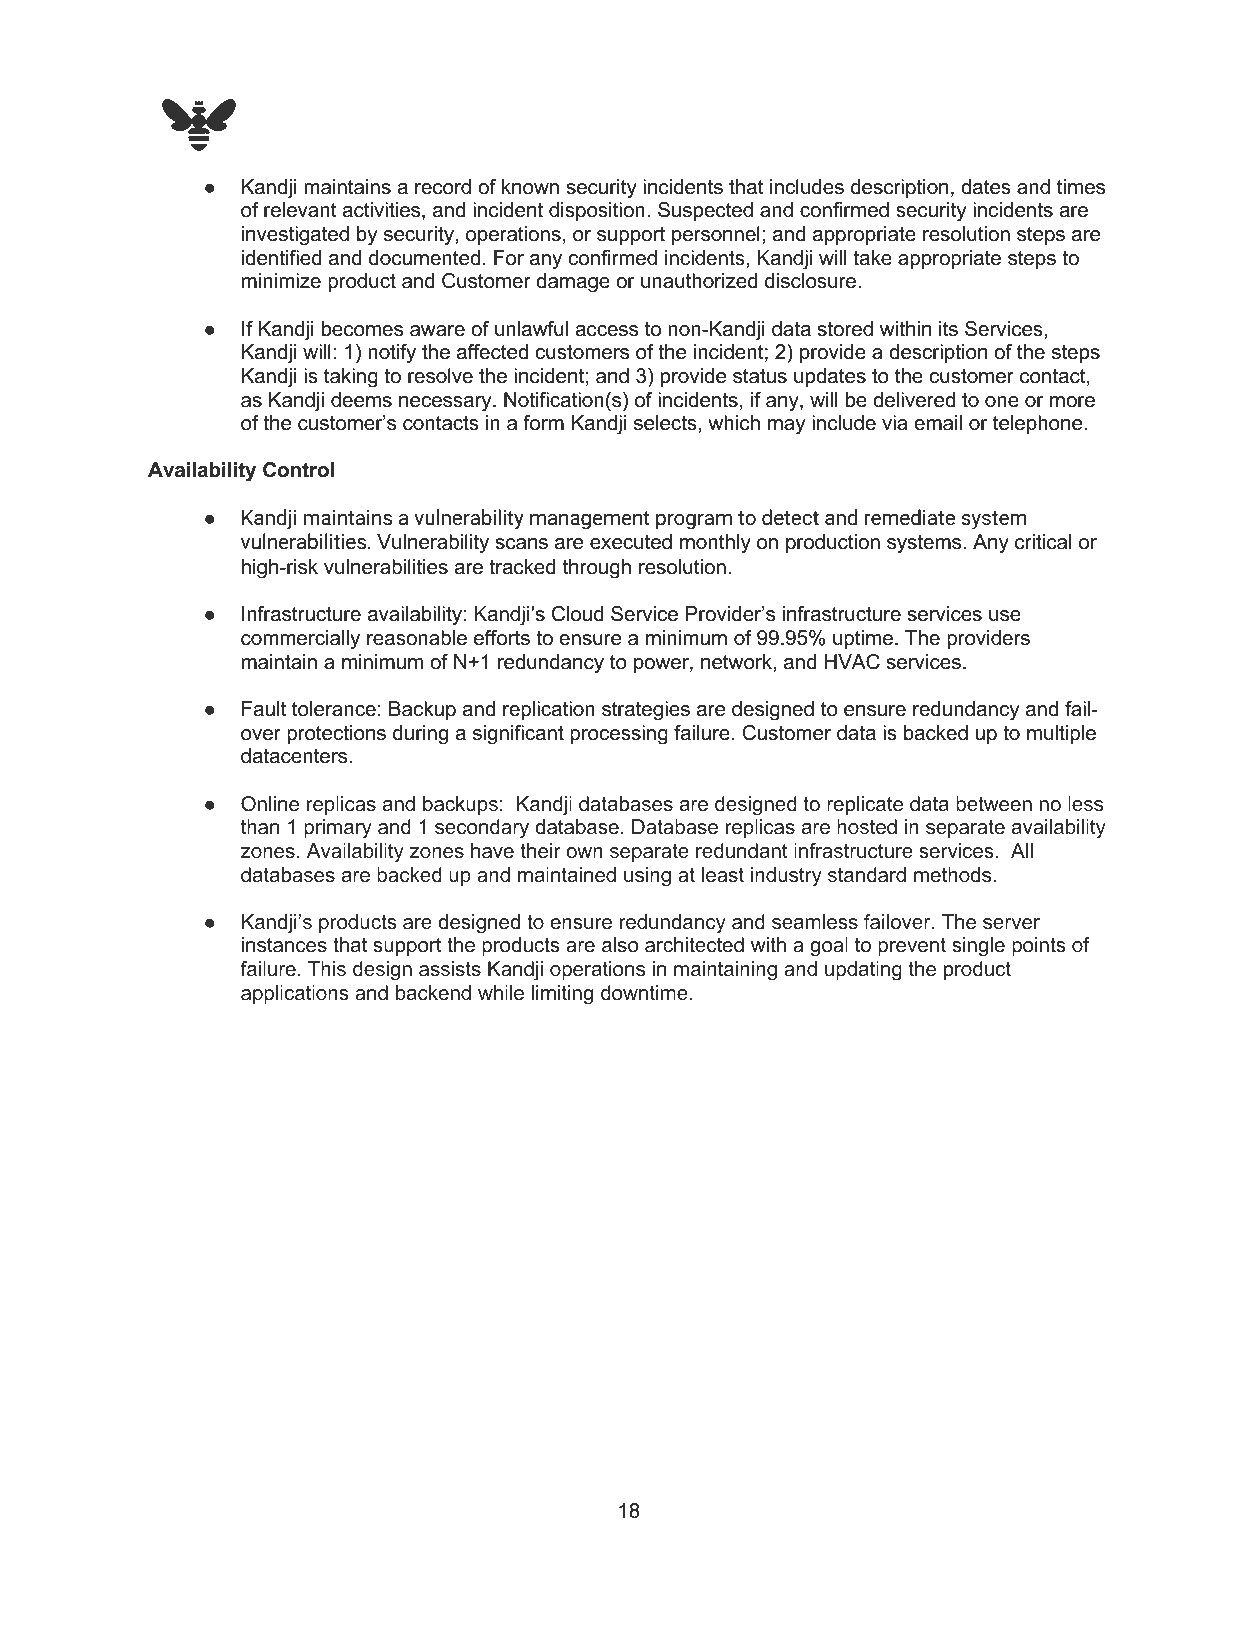  What do you see at coordinates (327, 969) in the image?
I see `This` at bounding box center [327, 969].
